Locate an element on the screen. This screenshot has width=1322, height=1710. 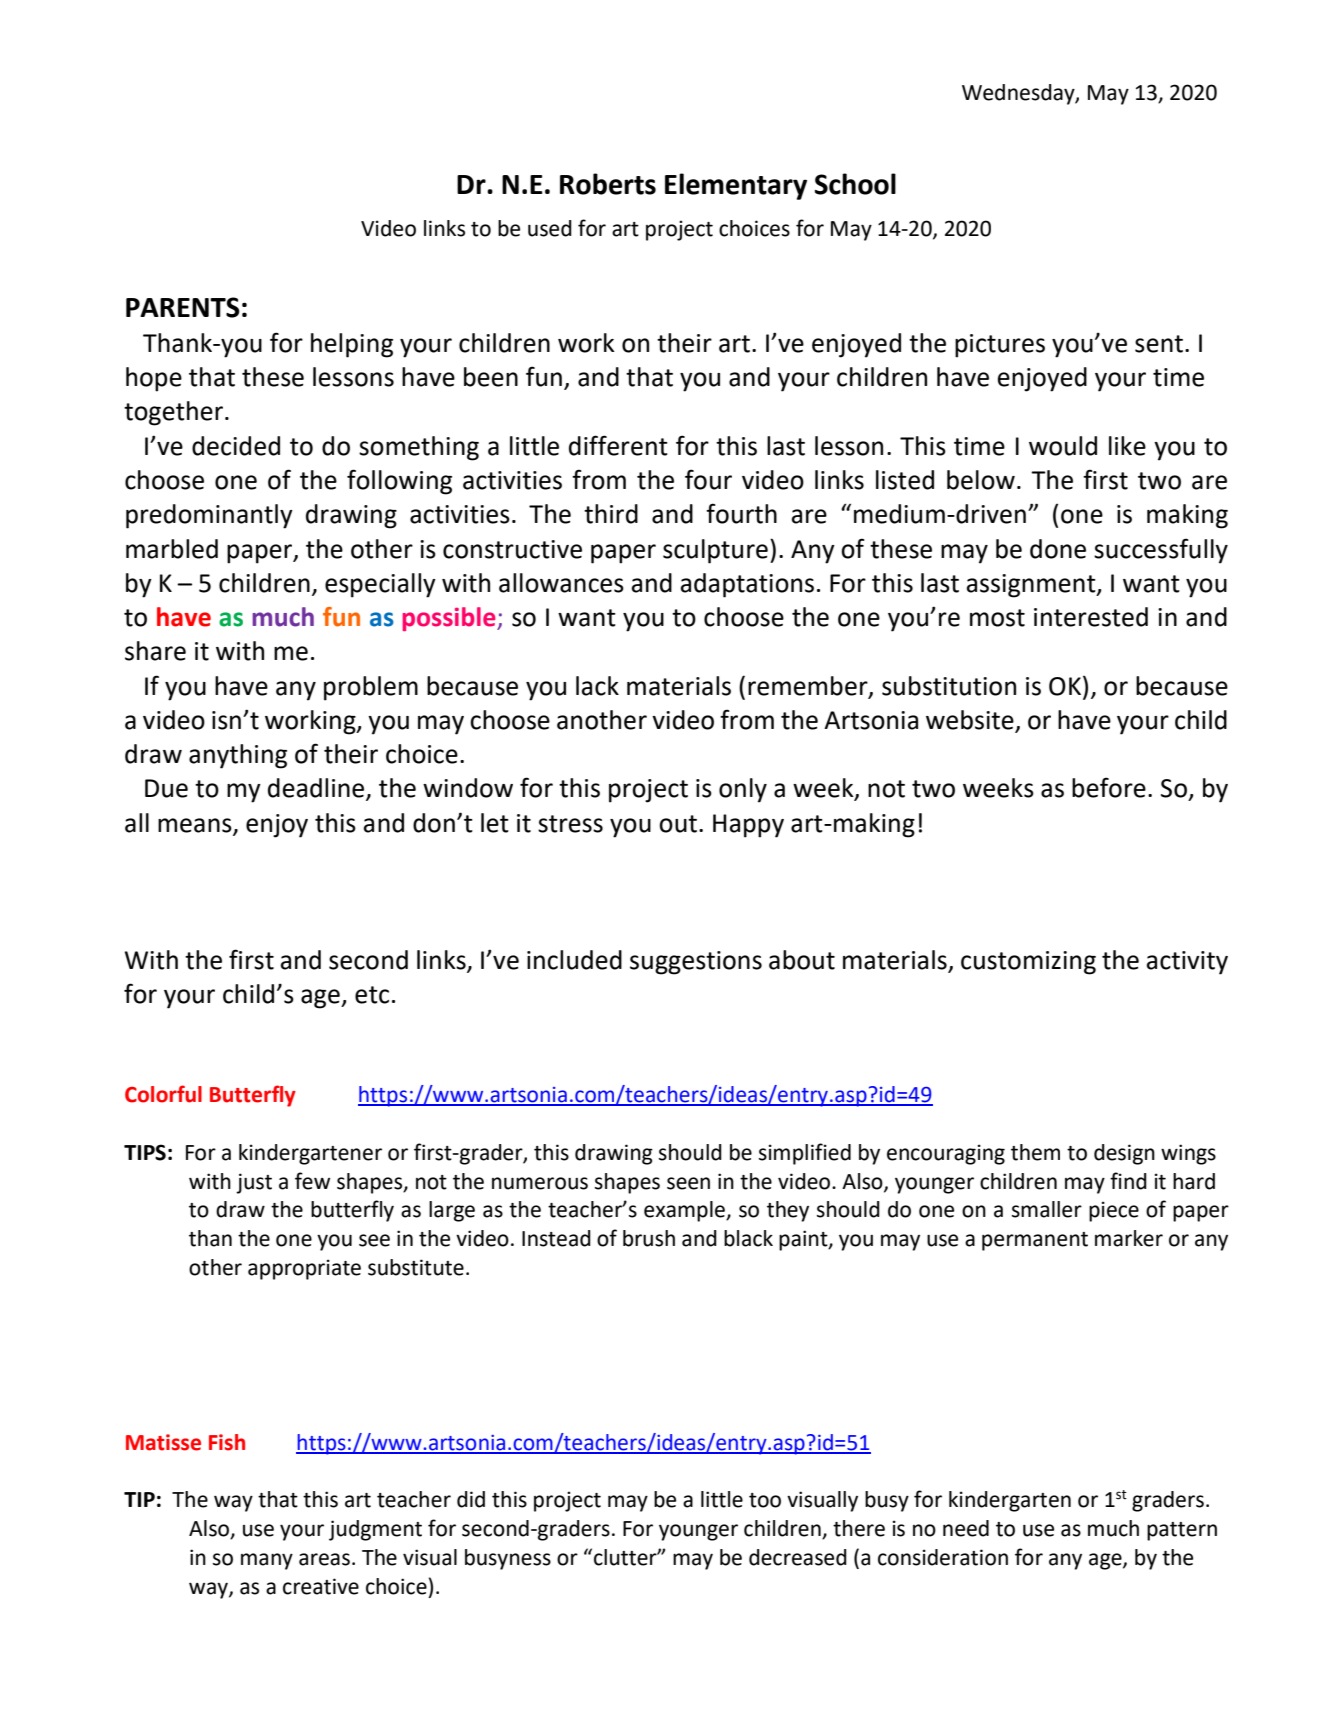
too is located at coordinates (765, 1500).
